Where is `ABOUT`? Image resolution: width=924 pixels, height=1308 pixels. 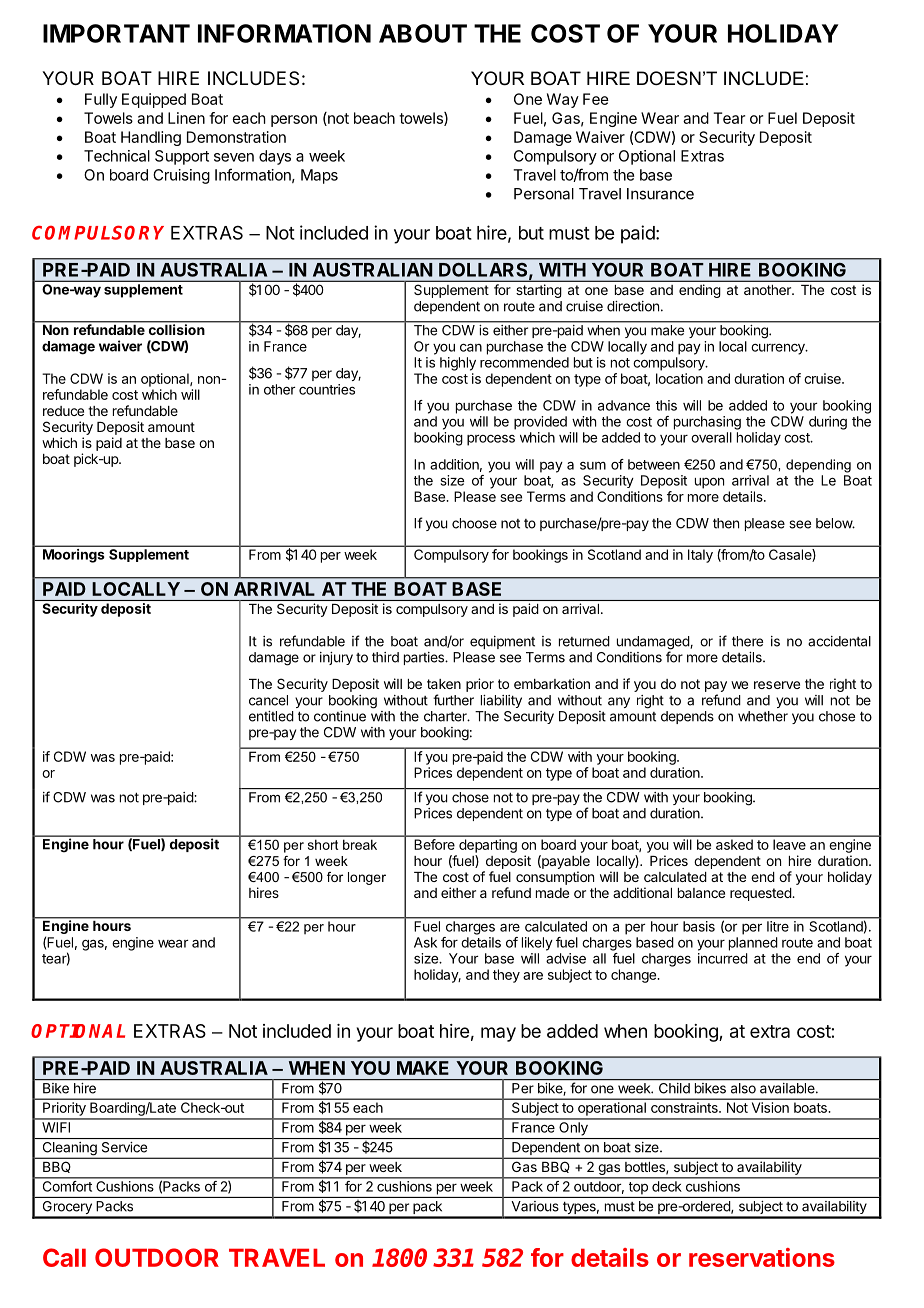 ABOUT is located at coordinates (423, 33).
